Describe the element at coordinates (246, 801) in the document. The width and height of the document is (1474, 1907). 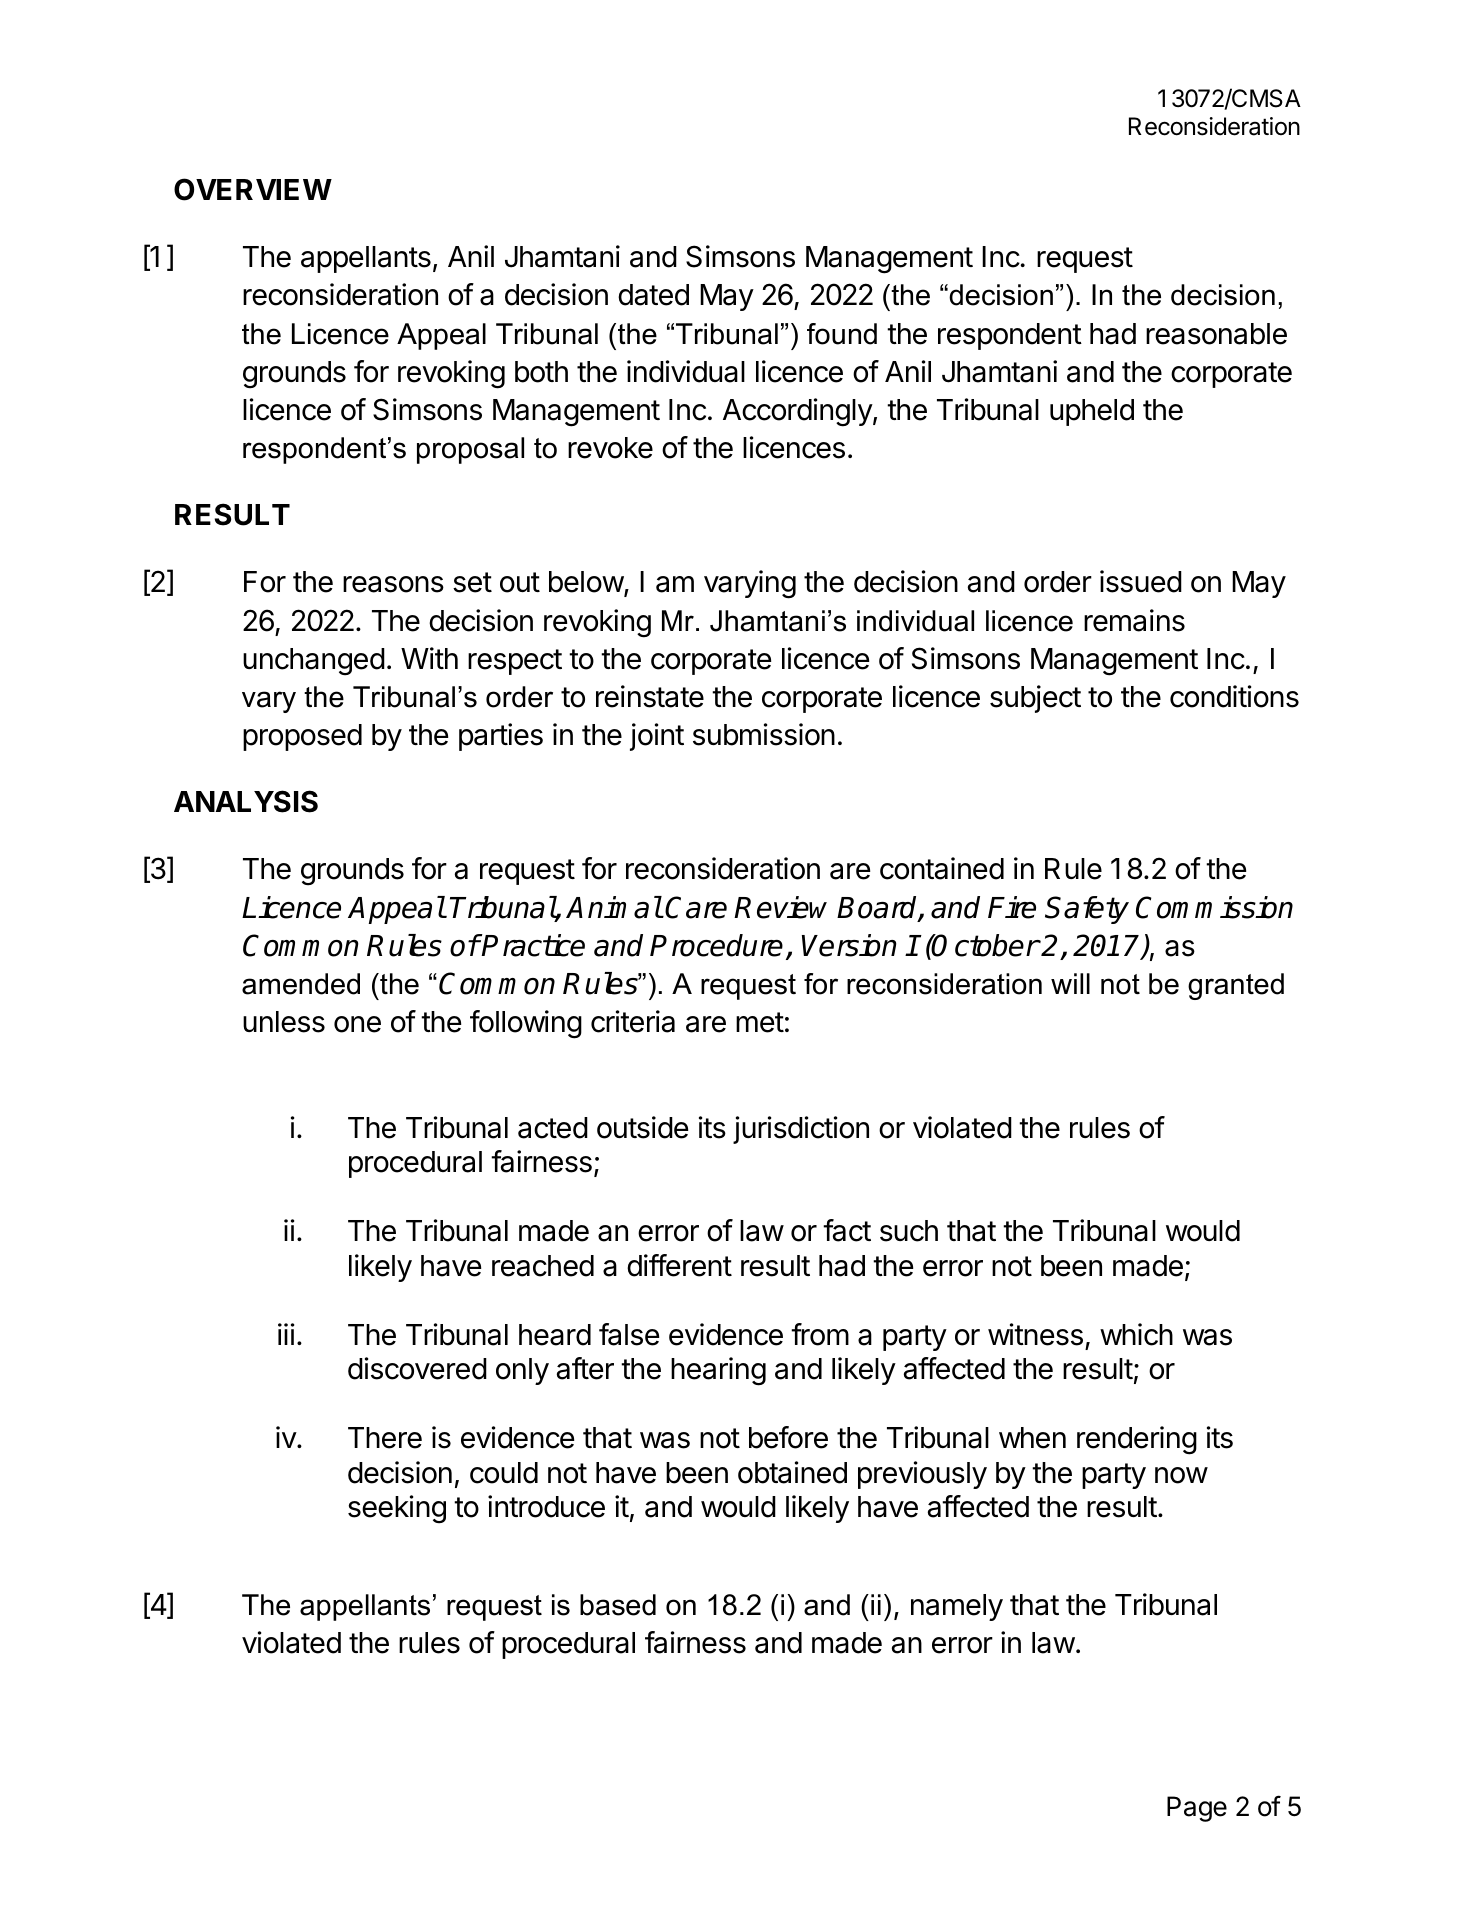
I see `ANALYSIS` at that location.
